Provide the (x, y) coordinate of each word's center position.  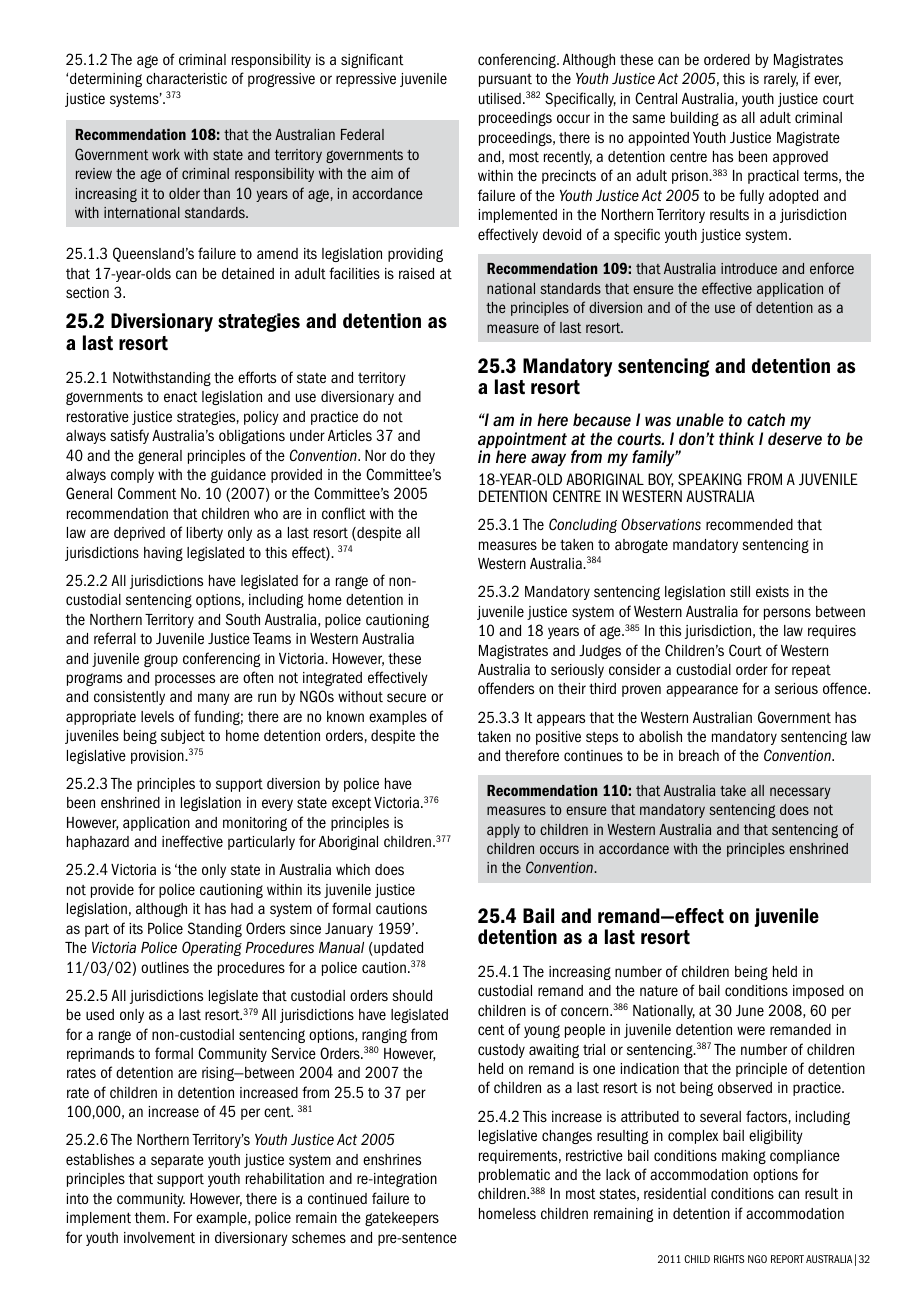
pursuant (505, 80)
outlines (165, 967)
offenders (506, 688)
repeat (811, 671)
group (161, 660)
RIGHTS (729, 1259)
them (150, 1218)
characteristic (186, 79)
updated (397, 949)
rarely (781, 80)
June (750, 1011)
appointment (522, 441)
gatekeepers (402, 1219)
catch (766, 420)
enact (180, 397)
